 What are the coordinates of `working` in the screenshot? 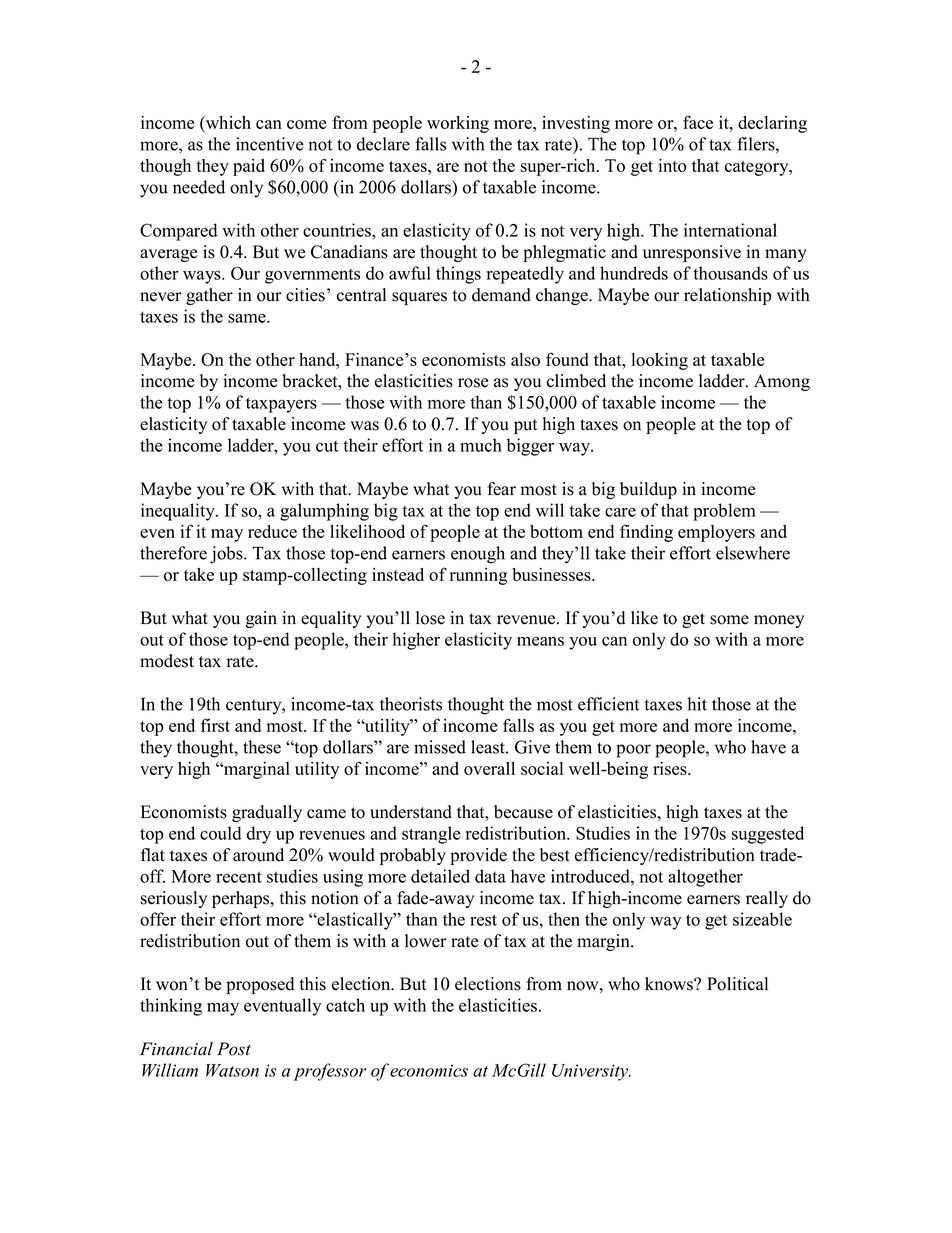 It's located at (458, 124).
